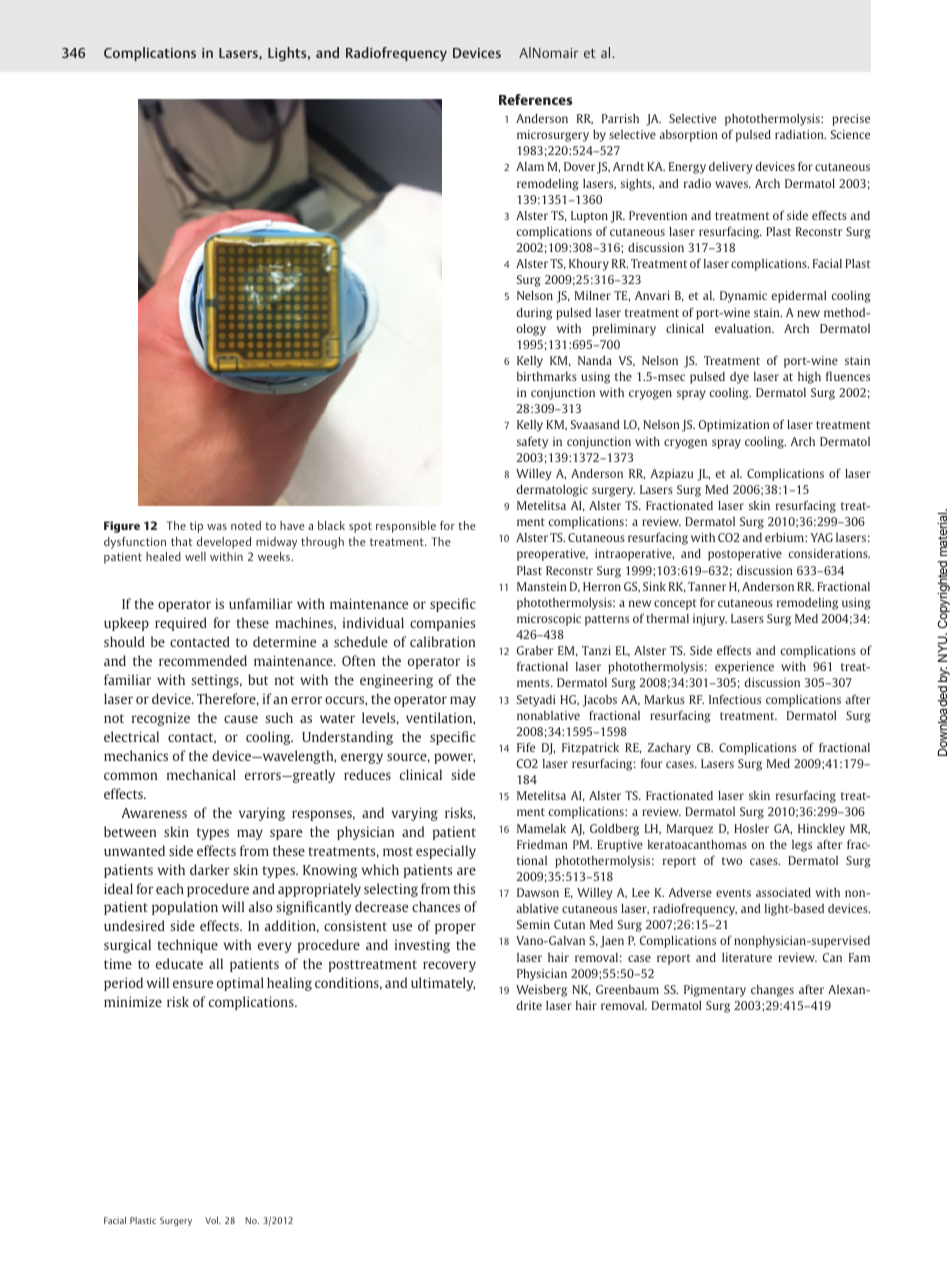 The height and width of the screenshot is (1265, 952). Describe the element at coordinates (530, 166) in the screenshot. I see `Alam` at that location.
